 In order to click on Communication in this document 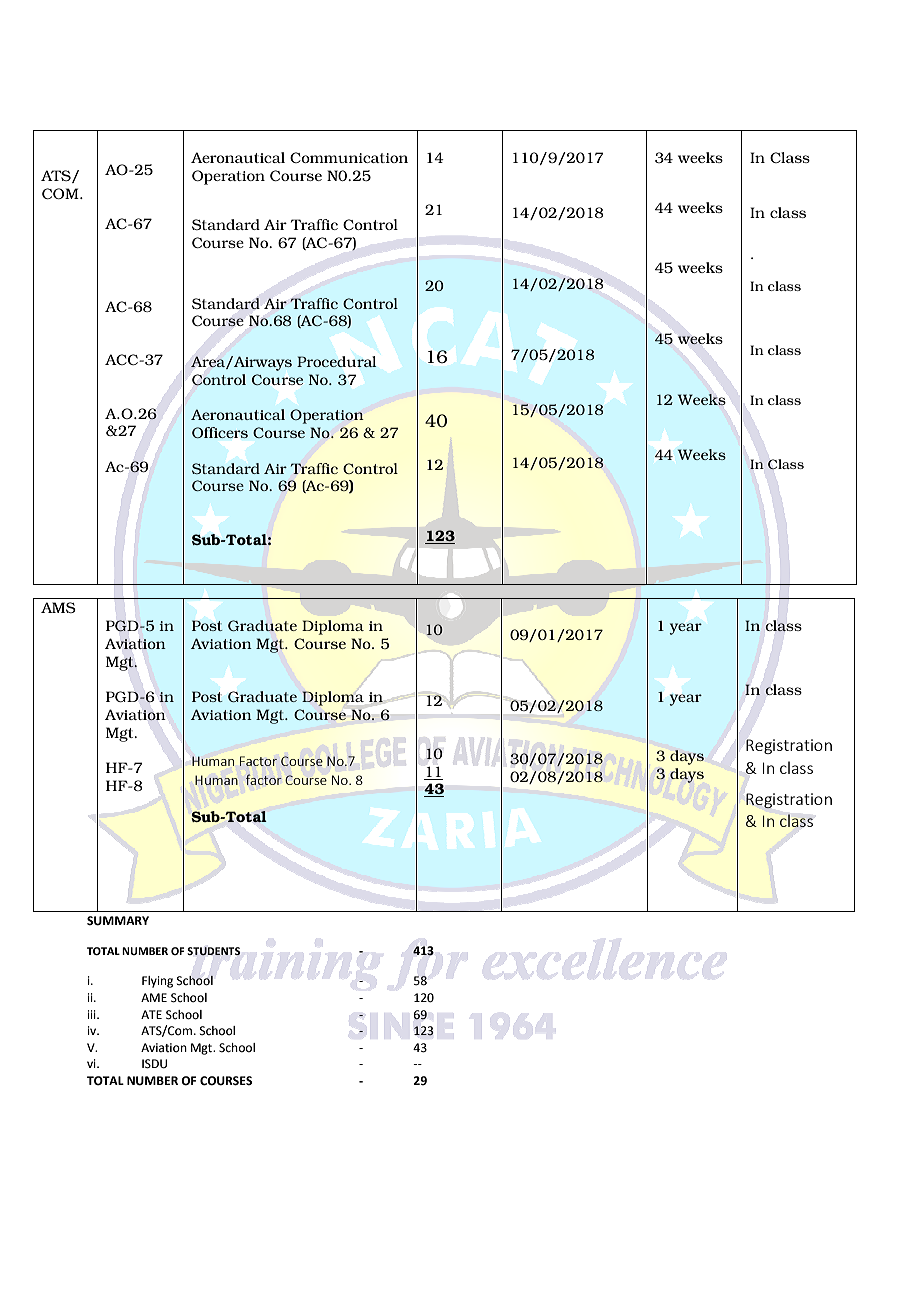, I will do `click(349, 157)`.
